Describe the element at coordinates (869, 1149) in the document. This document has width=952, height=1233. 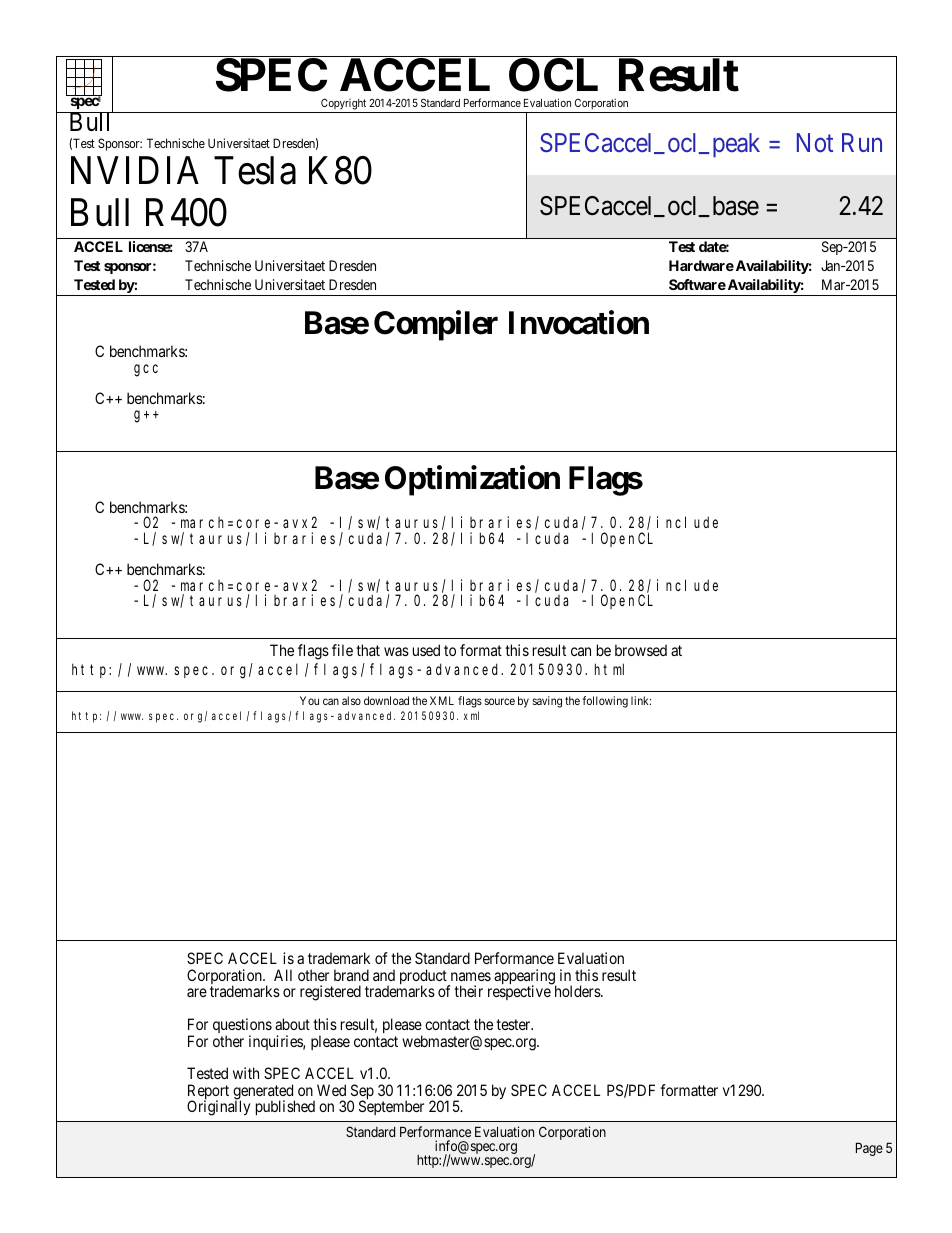
I see `Page` at that location.
